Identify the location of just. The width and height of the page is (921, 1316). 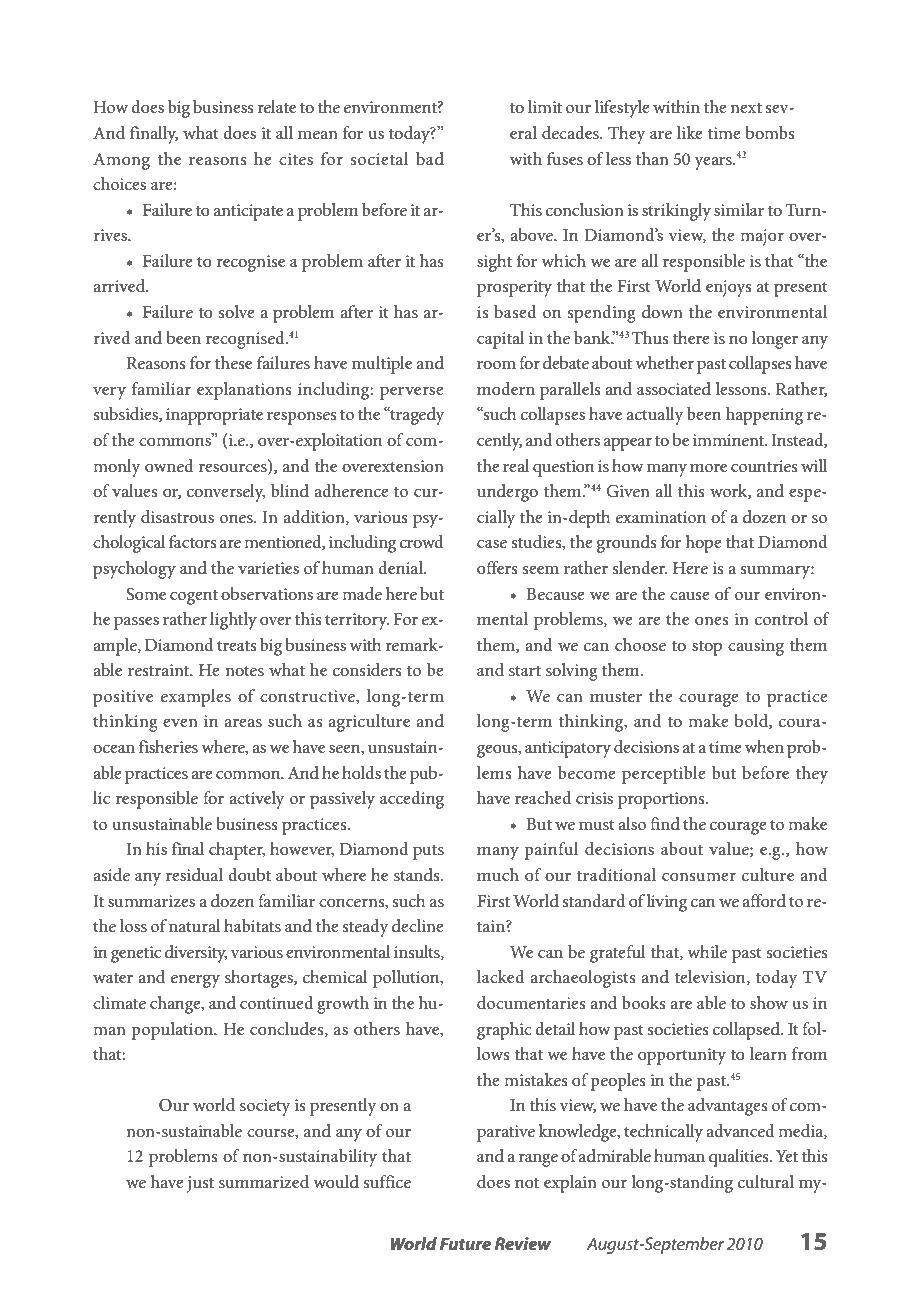
(200, 1184).
